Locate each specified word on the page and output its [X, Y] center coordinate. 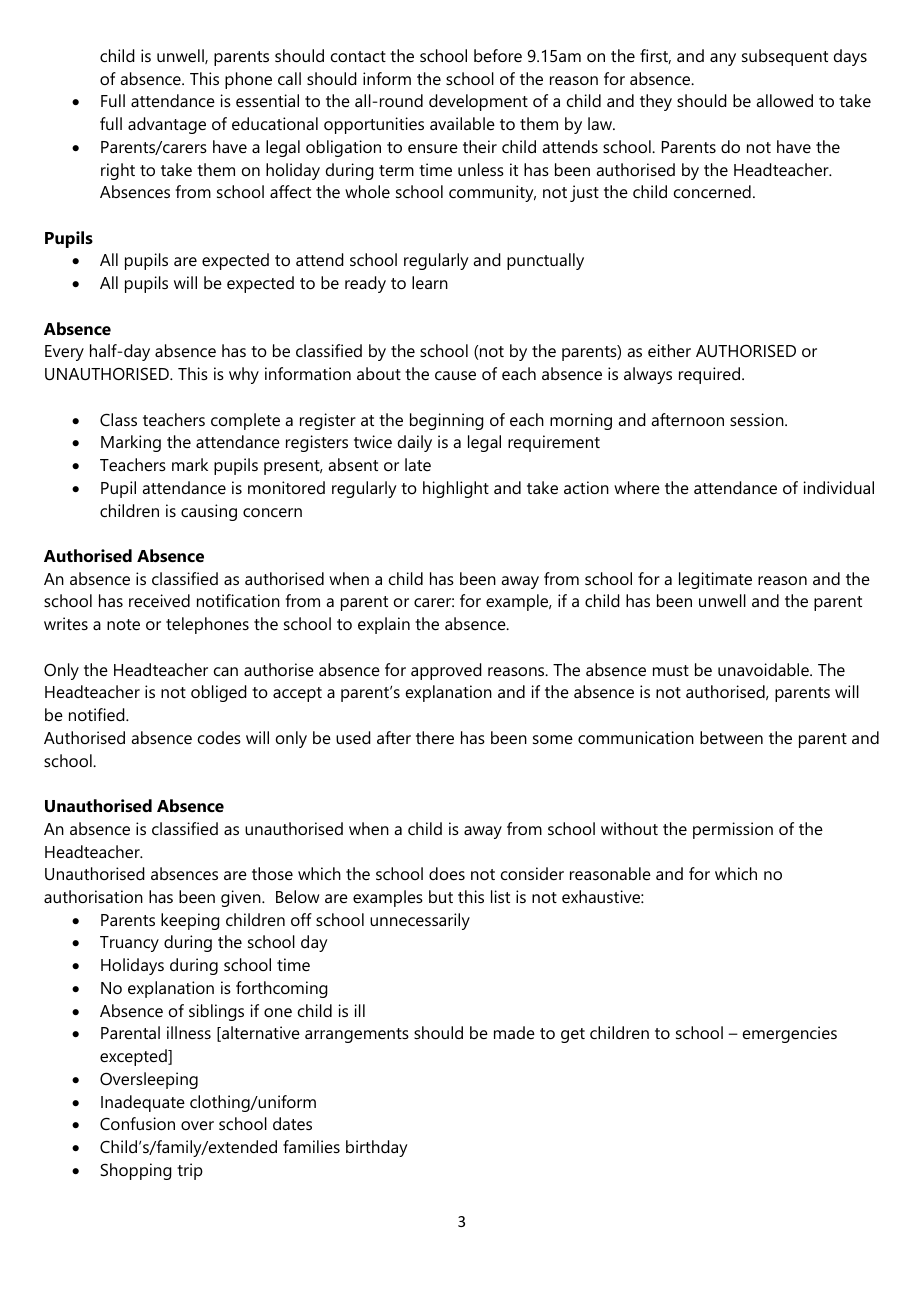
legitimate [715, 580]
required [709, 375]
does [447, 873]
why [244, 375]
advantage [167, 125]
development [478, 102]
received [159, 600]
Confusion [137, 1123]
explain [384, 625]
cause [455, 375]
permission [733, 830]
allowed [784, 100]
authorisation [93, 896]
